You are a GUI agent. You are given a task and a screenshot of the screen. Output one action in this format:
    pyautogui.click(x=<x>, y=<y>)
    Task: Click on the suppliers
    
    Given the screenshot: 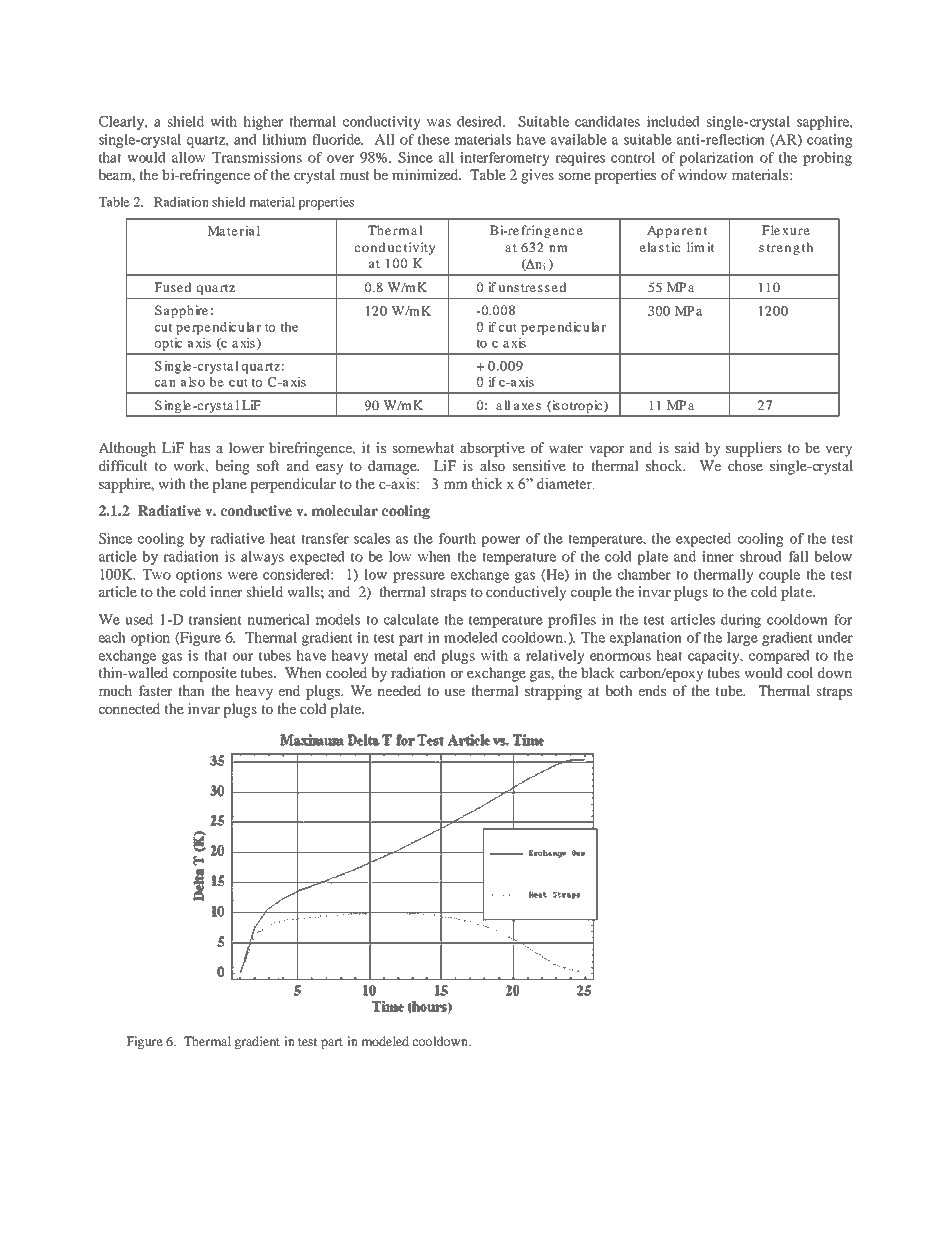 What is the action you would take?
    pyautogui.click(x=754, y=449)
